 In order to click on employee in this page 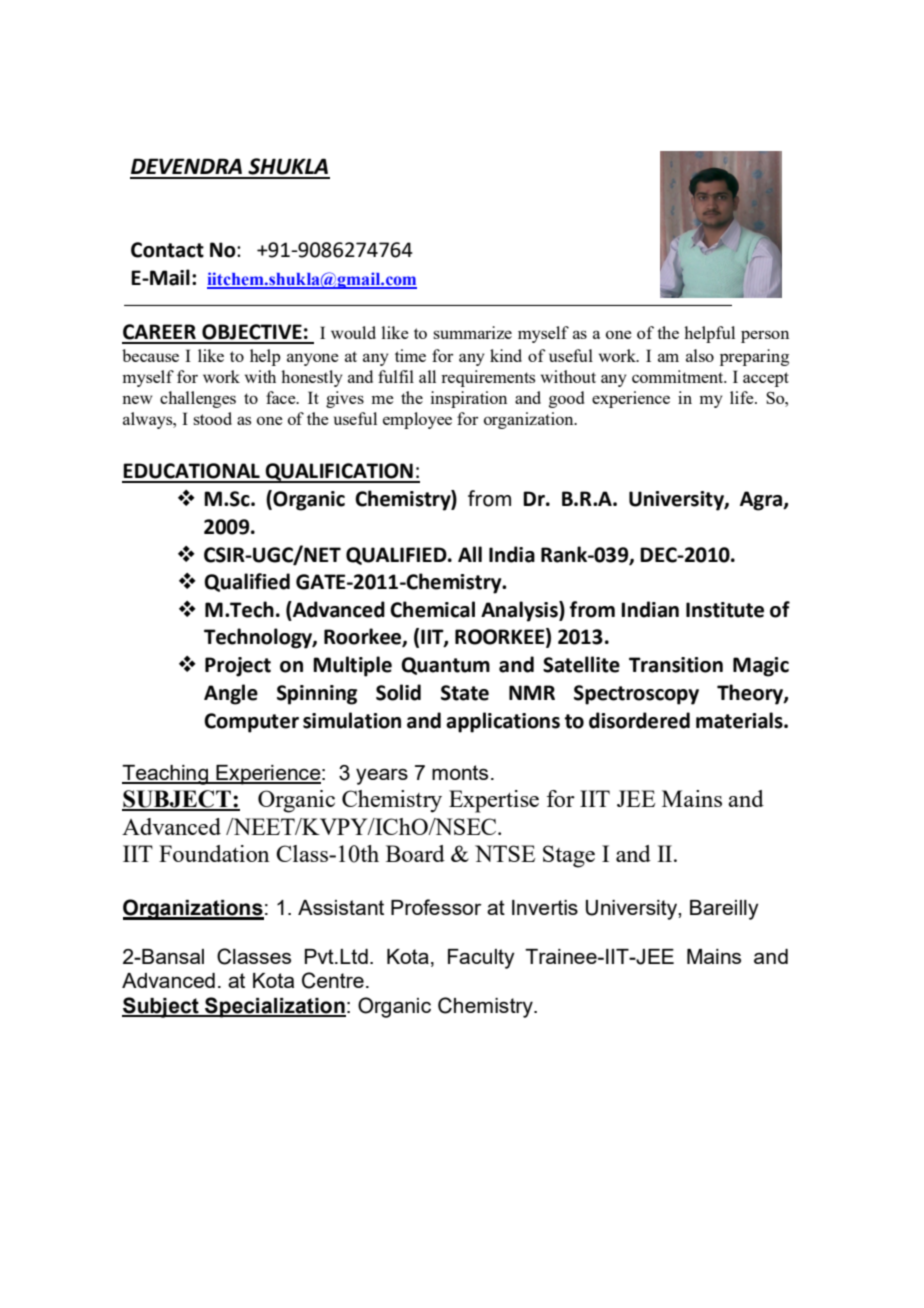, I will do `click(417, 420)`.
